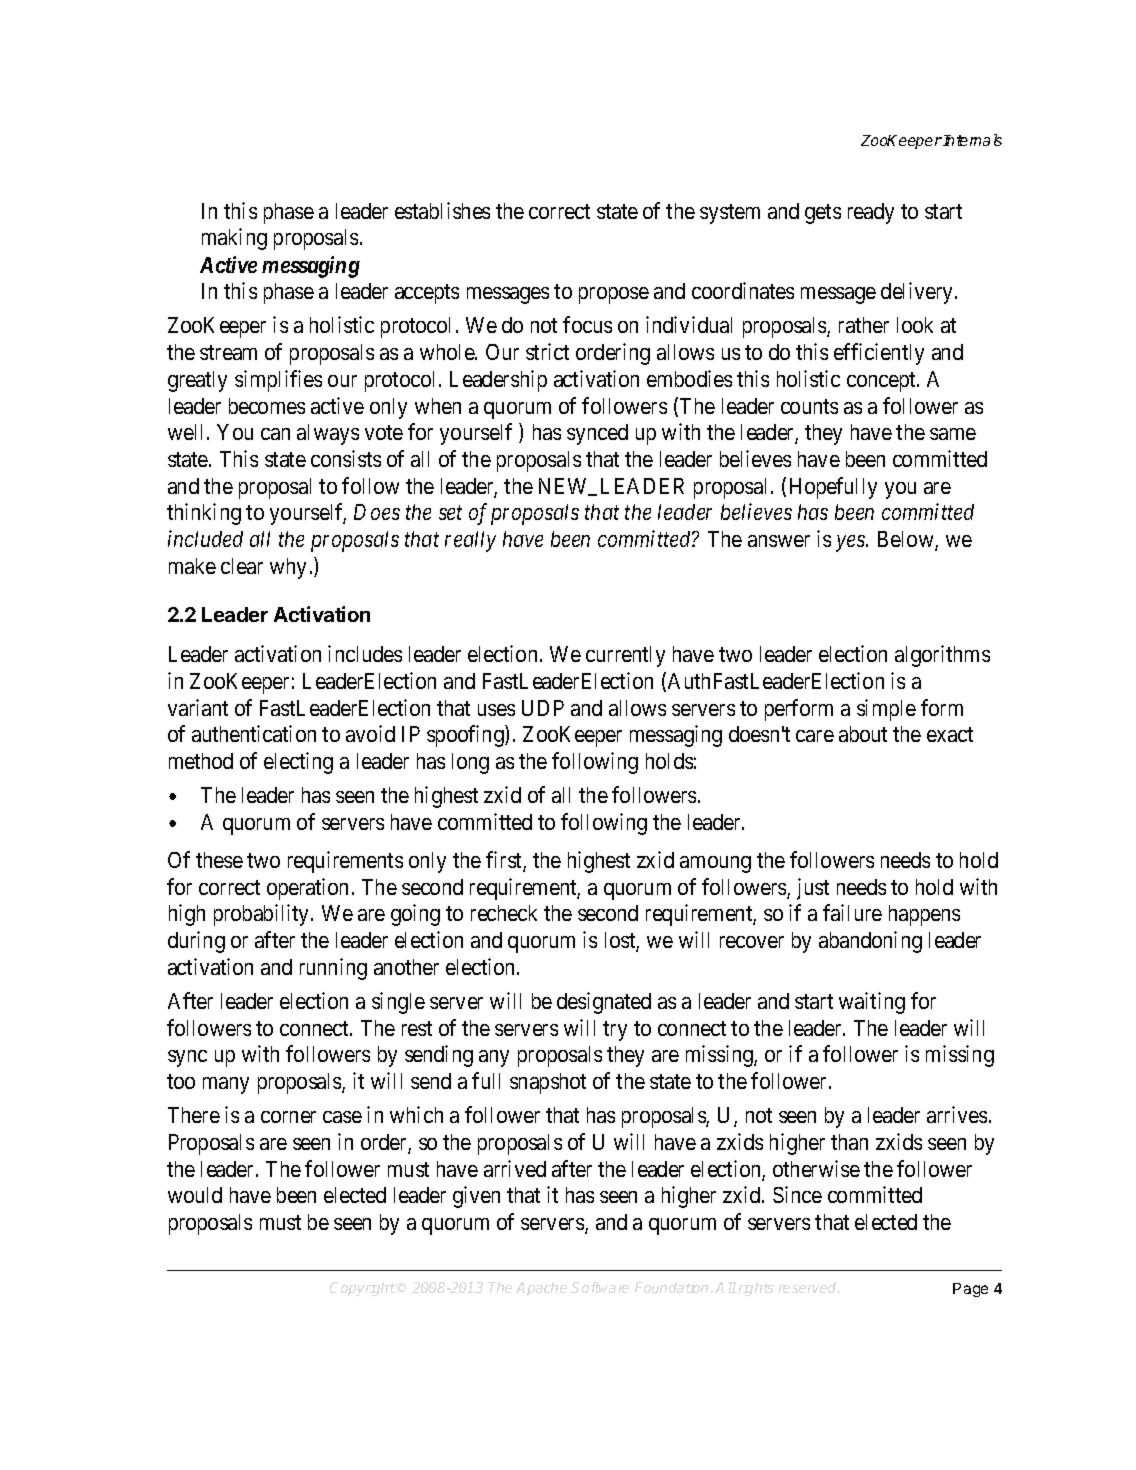 The image size is (1136, 1470). What do you see at coordinates (851, 543) in the document?
I see `yes` at bounding box center [851, 543].
